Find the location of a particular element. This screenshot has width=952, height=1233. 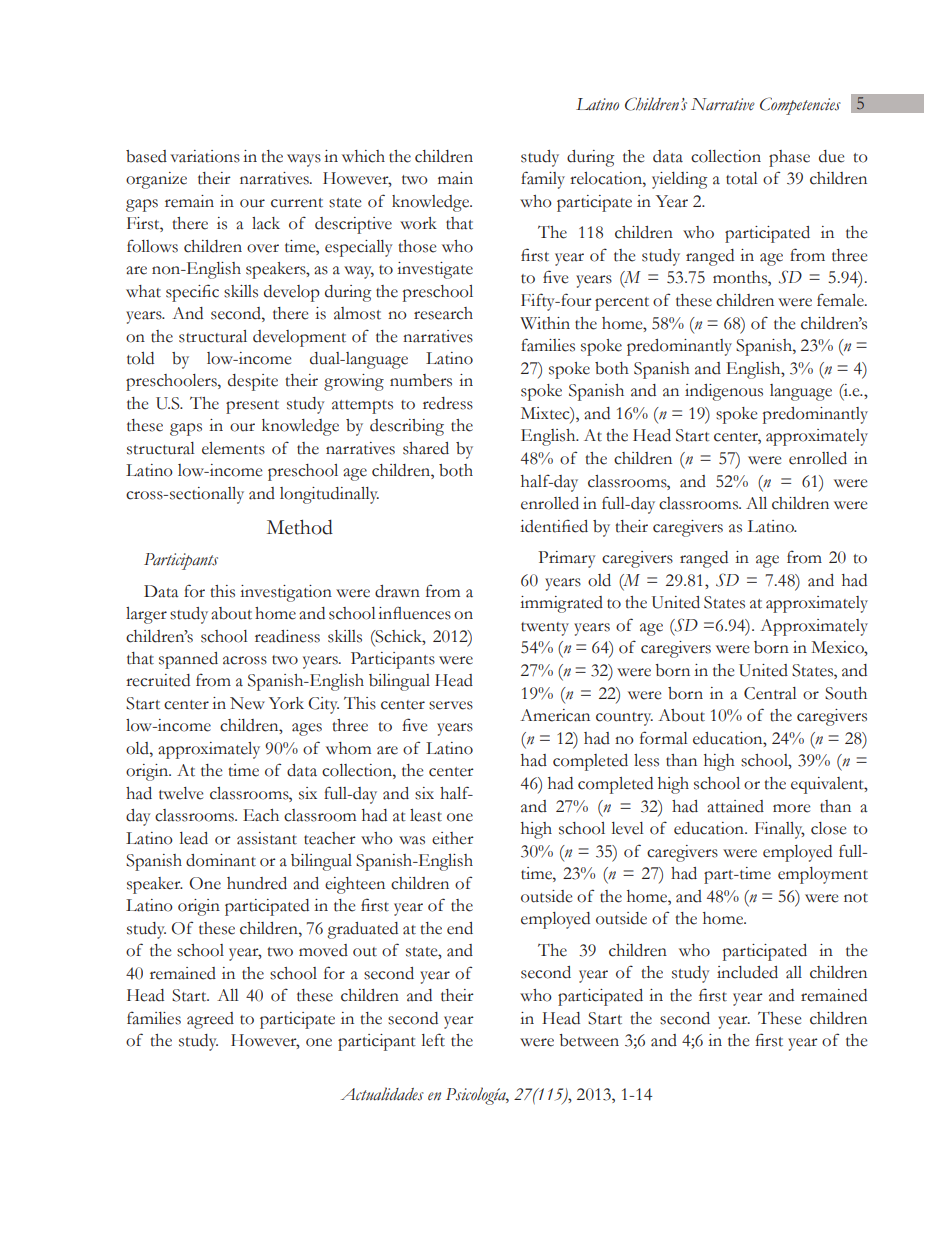

Primary is located at coordinates (567, 559).
